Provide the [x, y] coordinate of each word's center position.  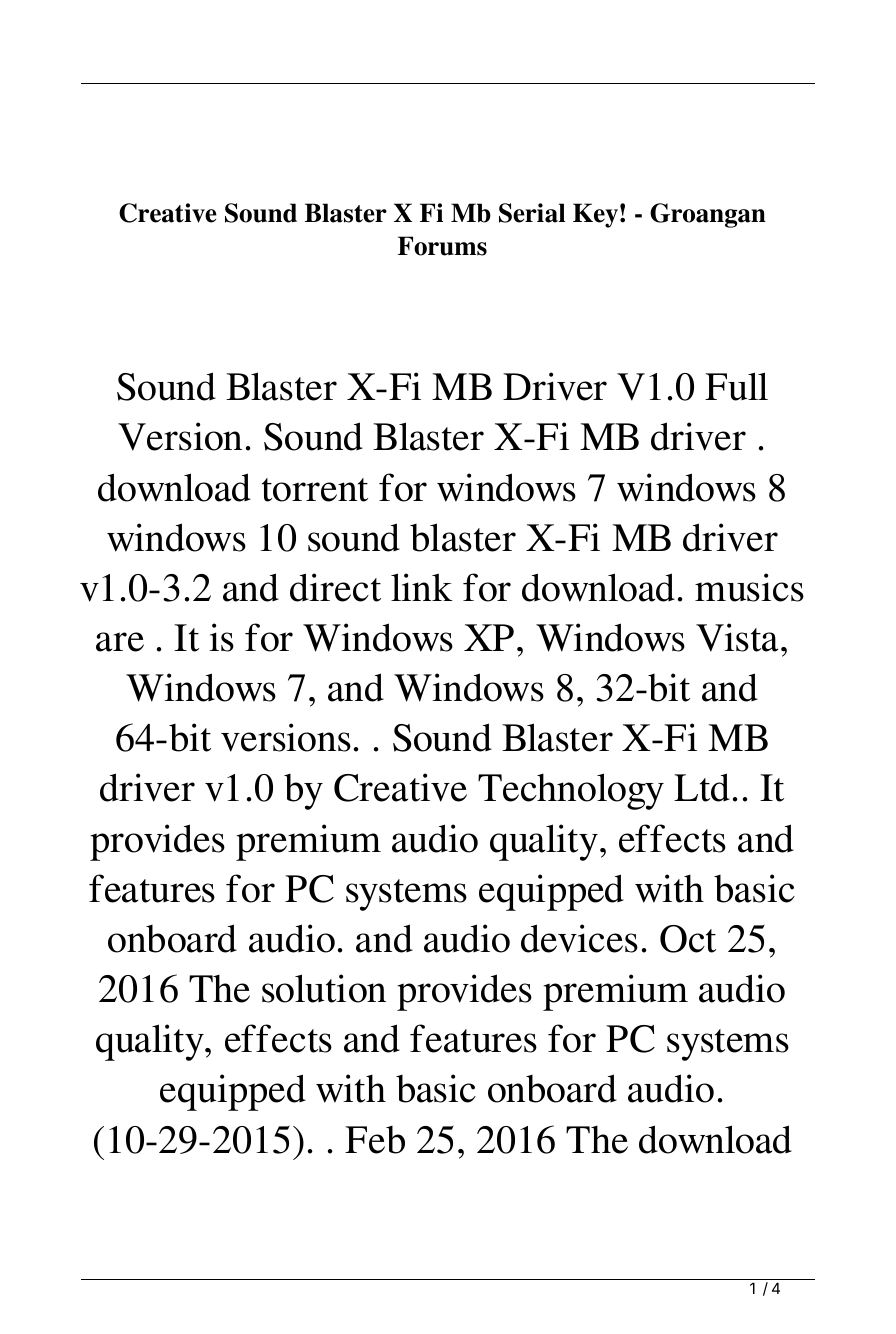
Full [736, 386]
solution [324, 988]
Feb [375, 1140]
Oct [688, 939]
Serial [532, 213]
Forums [442, 246]
